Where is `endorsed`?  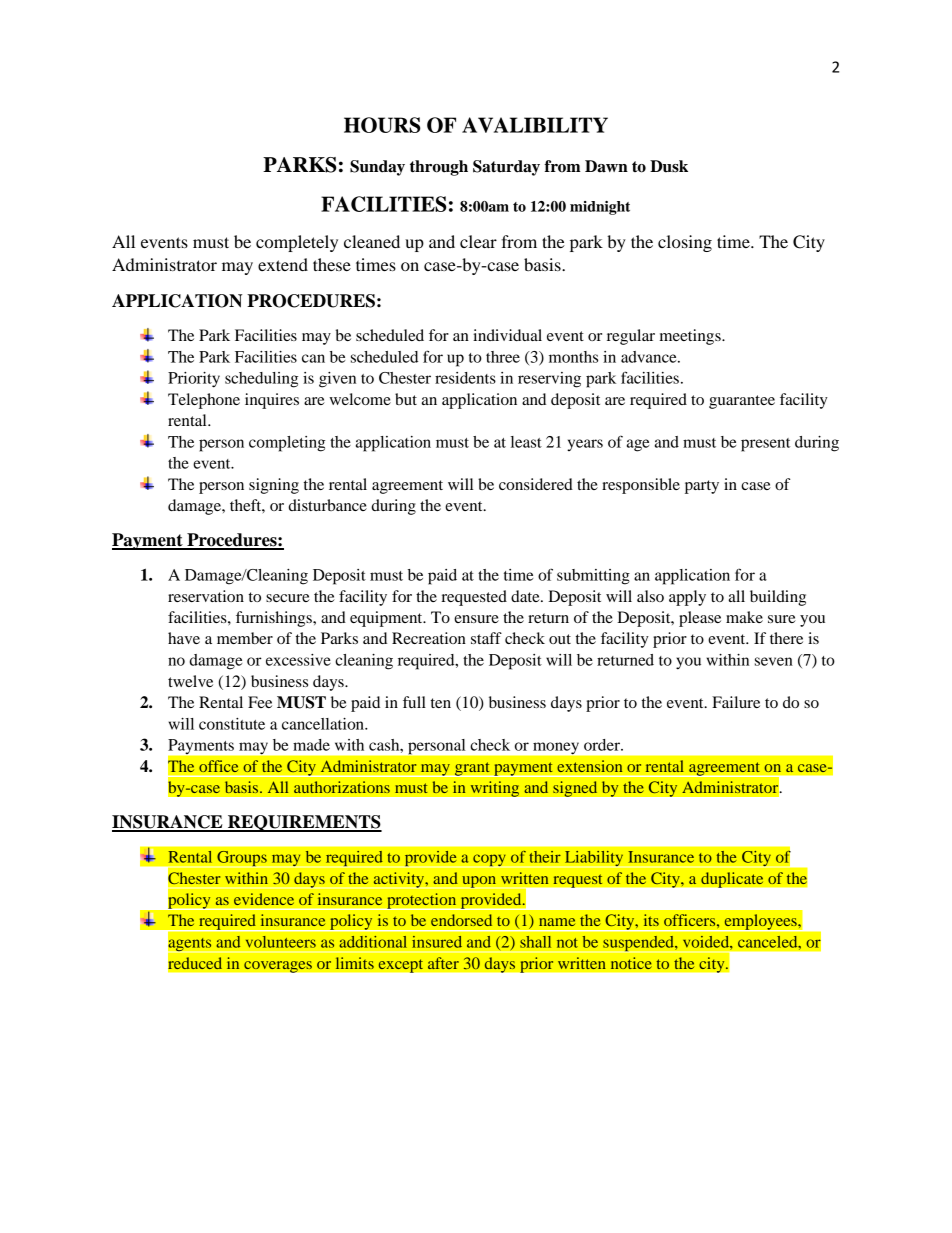
endorsed is located at coordinates (461, 920).
